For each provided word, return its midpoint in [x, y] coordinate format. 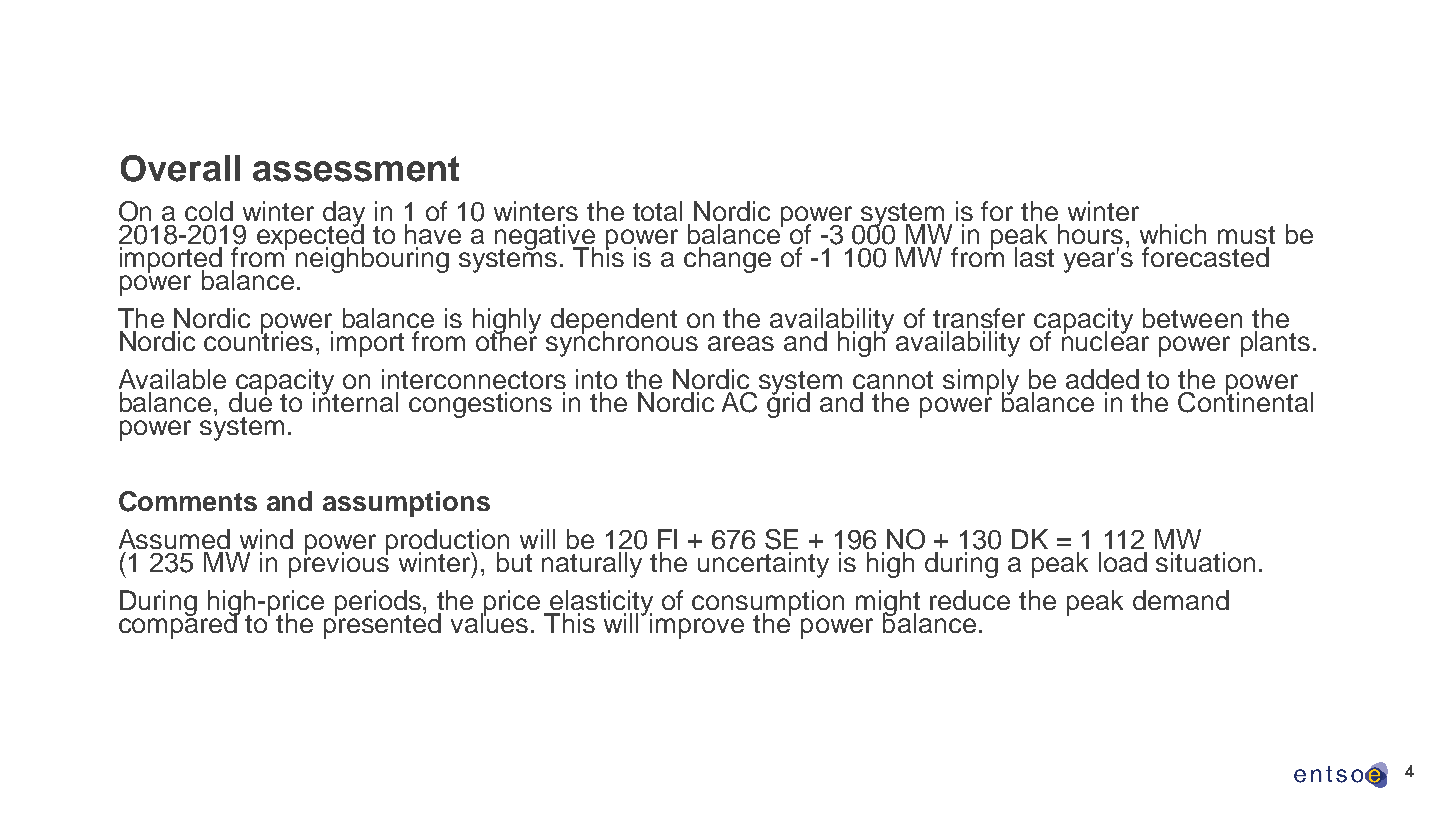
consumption [768, 604]
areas [741, 343]
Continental [1245, 401]
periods [379, 604]
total [657, 211]
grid [788, 404]
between [1192, 318]
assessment [356, 169]
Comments [188, 501]
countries [258, 340]
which [1173, 234]
